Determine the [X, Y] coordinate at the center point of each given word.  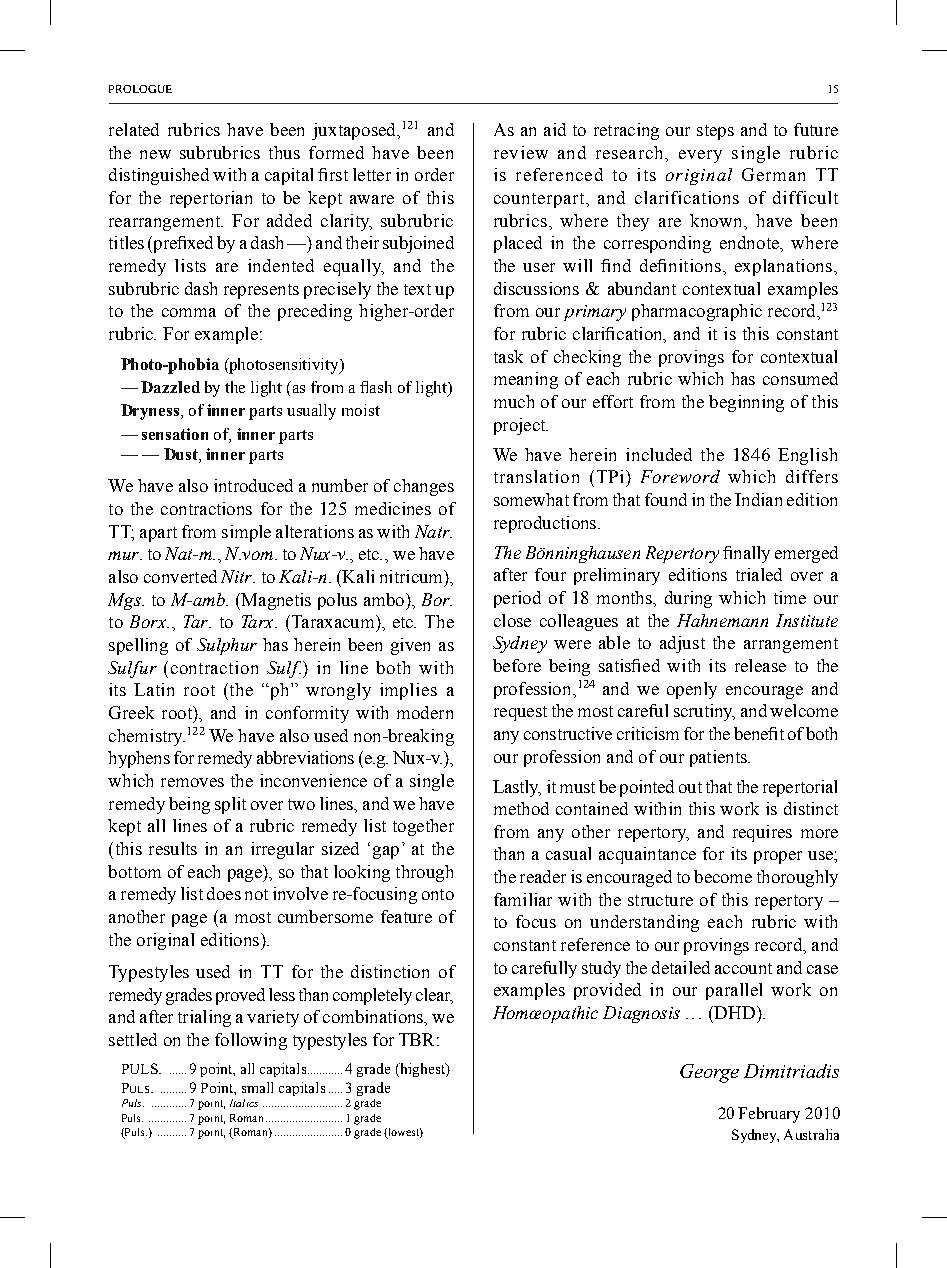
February [769, 1115]
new [155, 154]
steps [715, 132]
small [257, 1087]
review [521, 152]
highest [422, 1070]
